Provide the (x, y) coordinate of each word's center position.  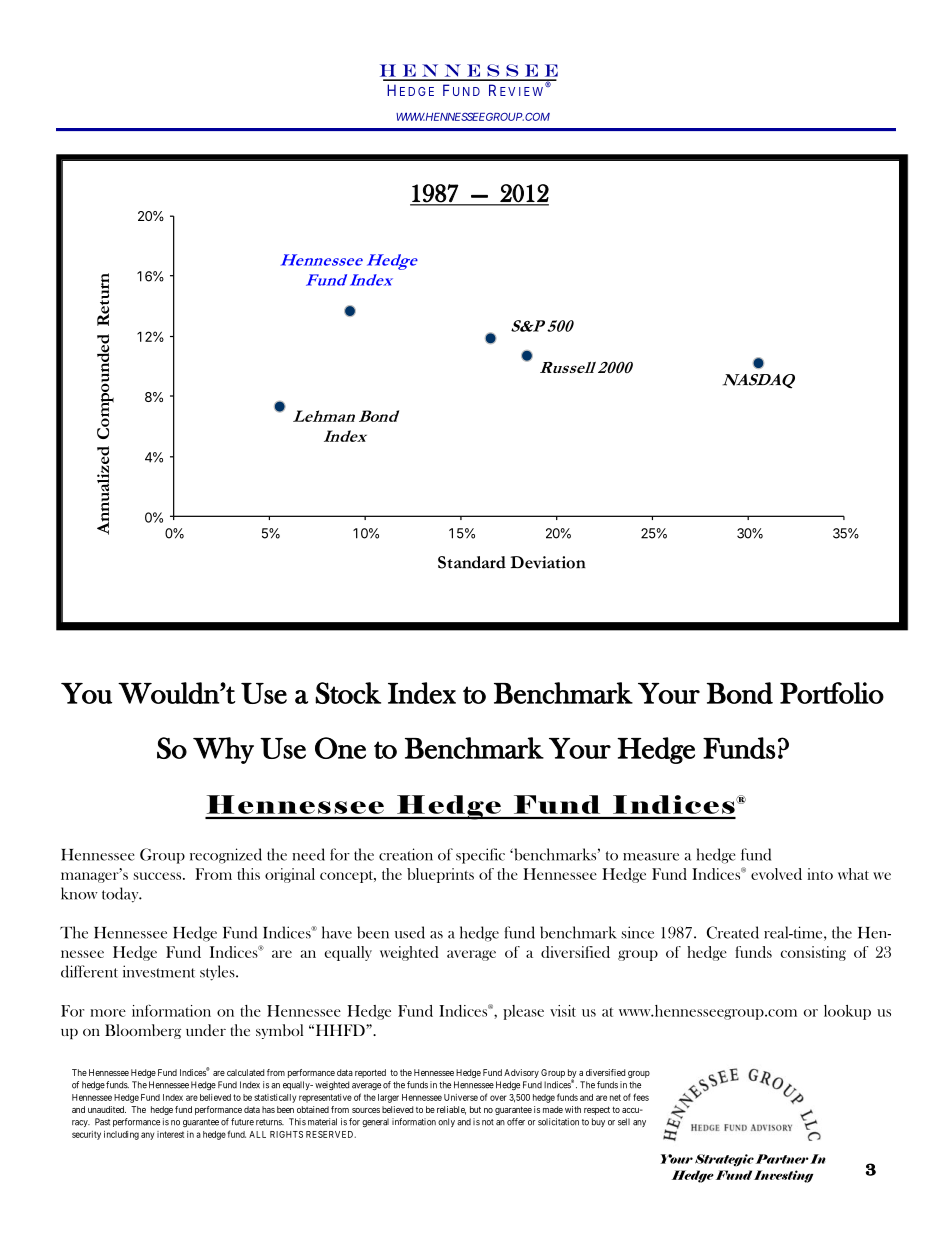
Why (223, 750)
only (446, 1122)
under (206, 1030)
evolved (776, 874)
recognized (226, 856)
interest (170, 1134)
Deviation (548, 562)
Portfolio (832, 693)
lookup (847, 1012)
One (340, 748)
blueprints (440, 875)
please (523, 1012)
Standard (472, 562)
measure (651, 857)
